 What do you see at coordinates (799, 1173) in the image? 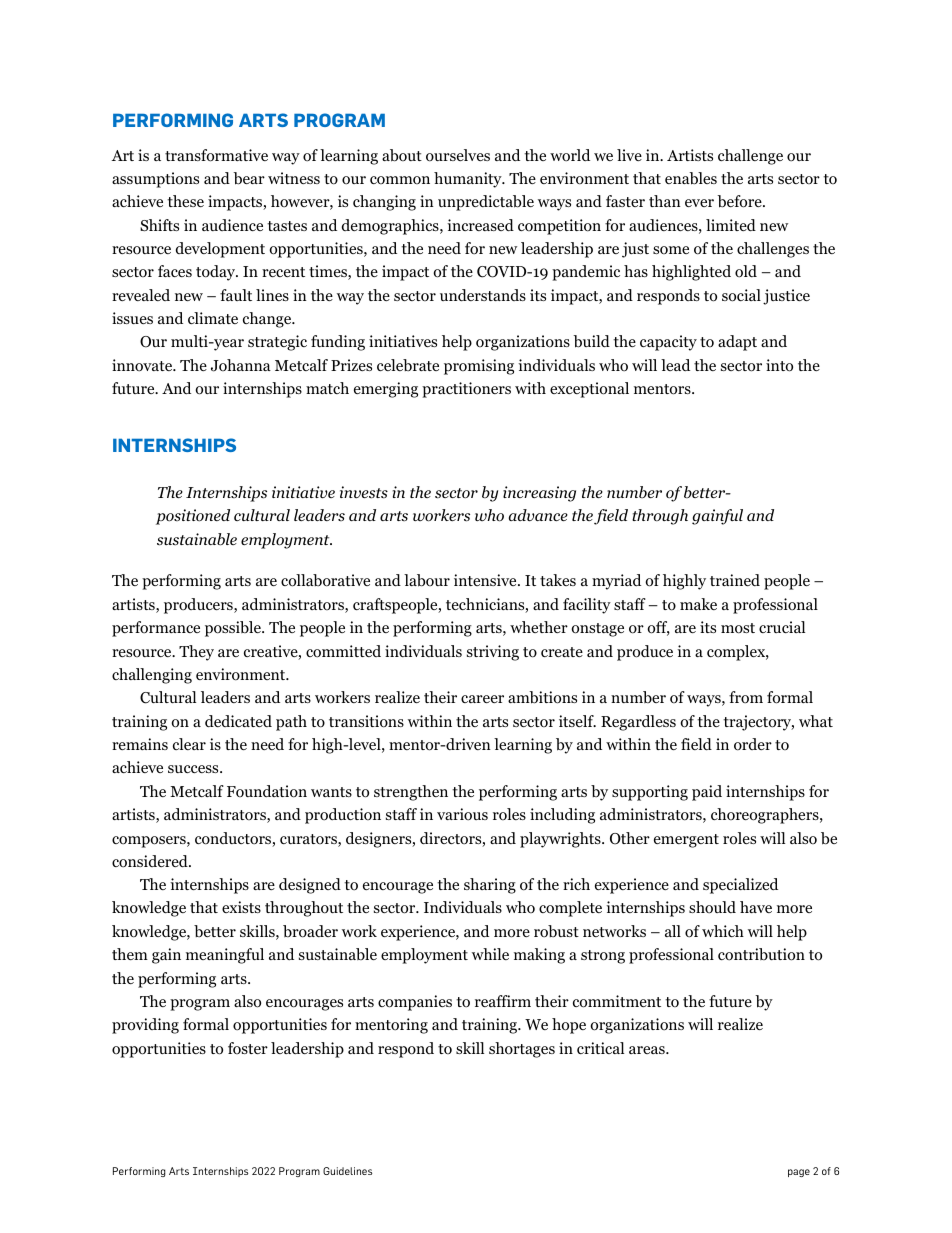
I see `page` at bounding box center [799, 1173].
